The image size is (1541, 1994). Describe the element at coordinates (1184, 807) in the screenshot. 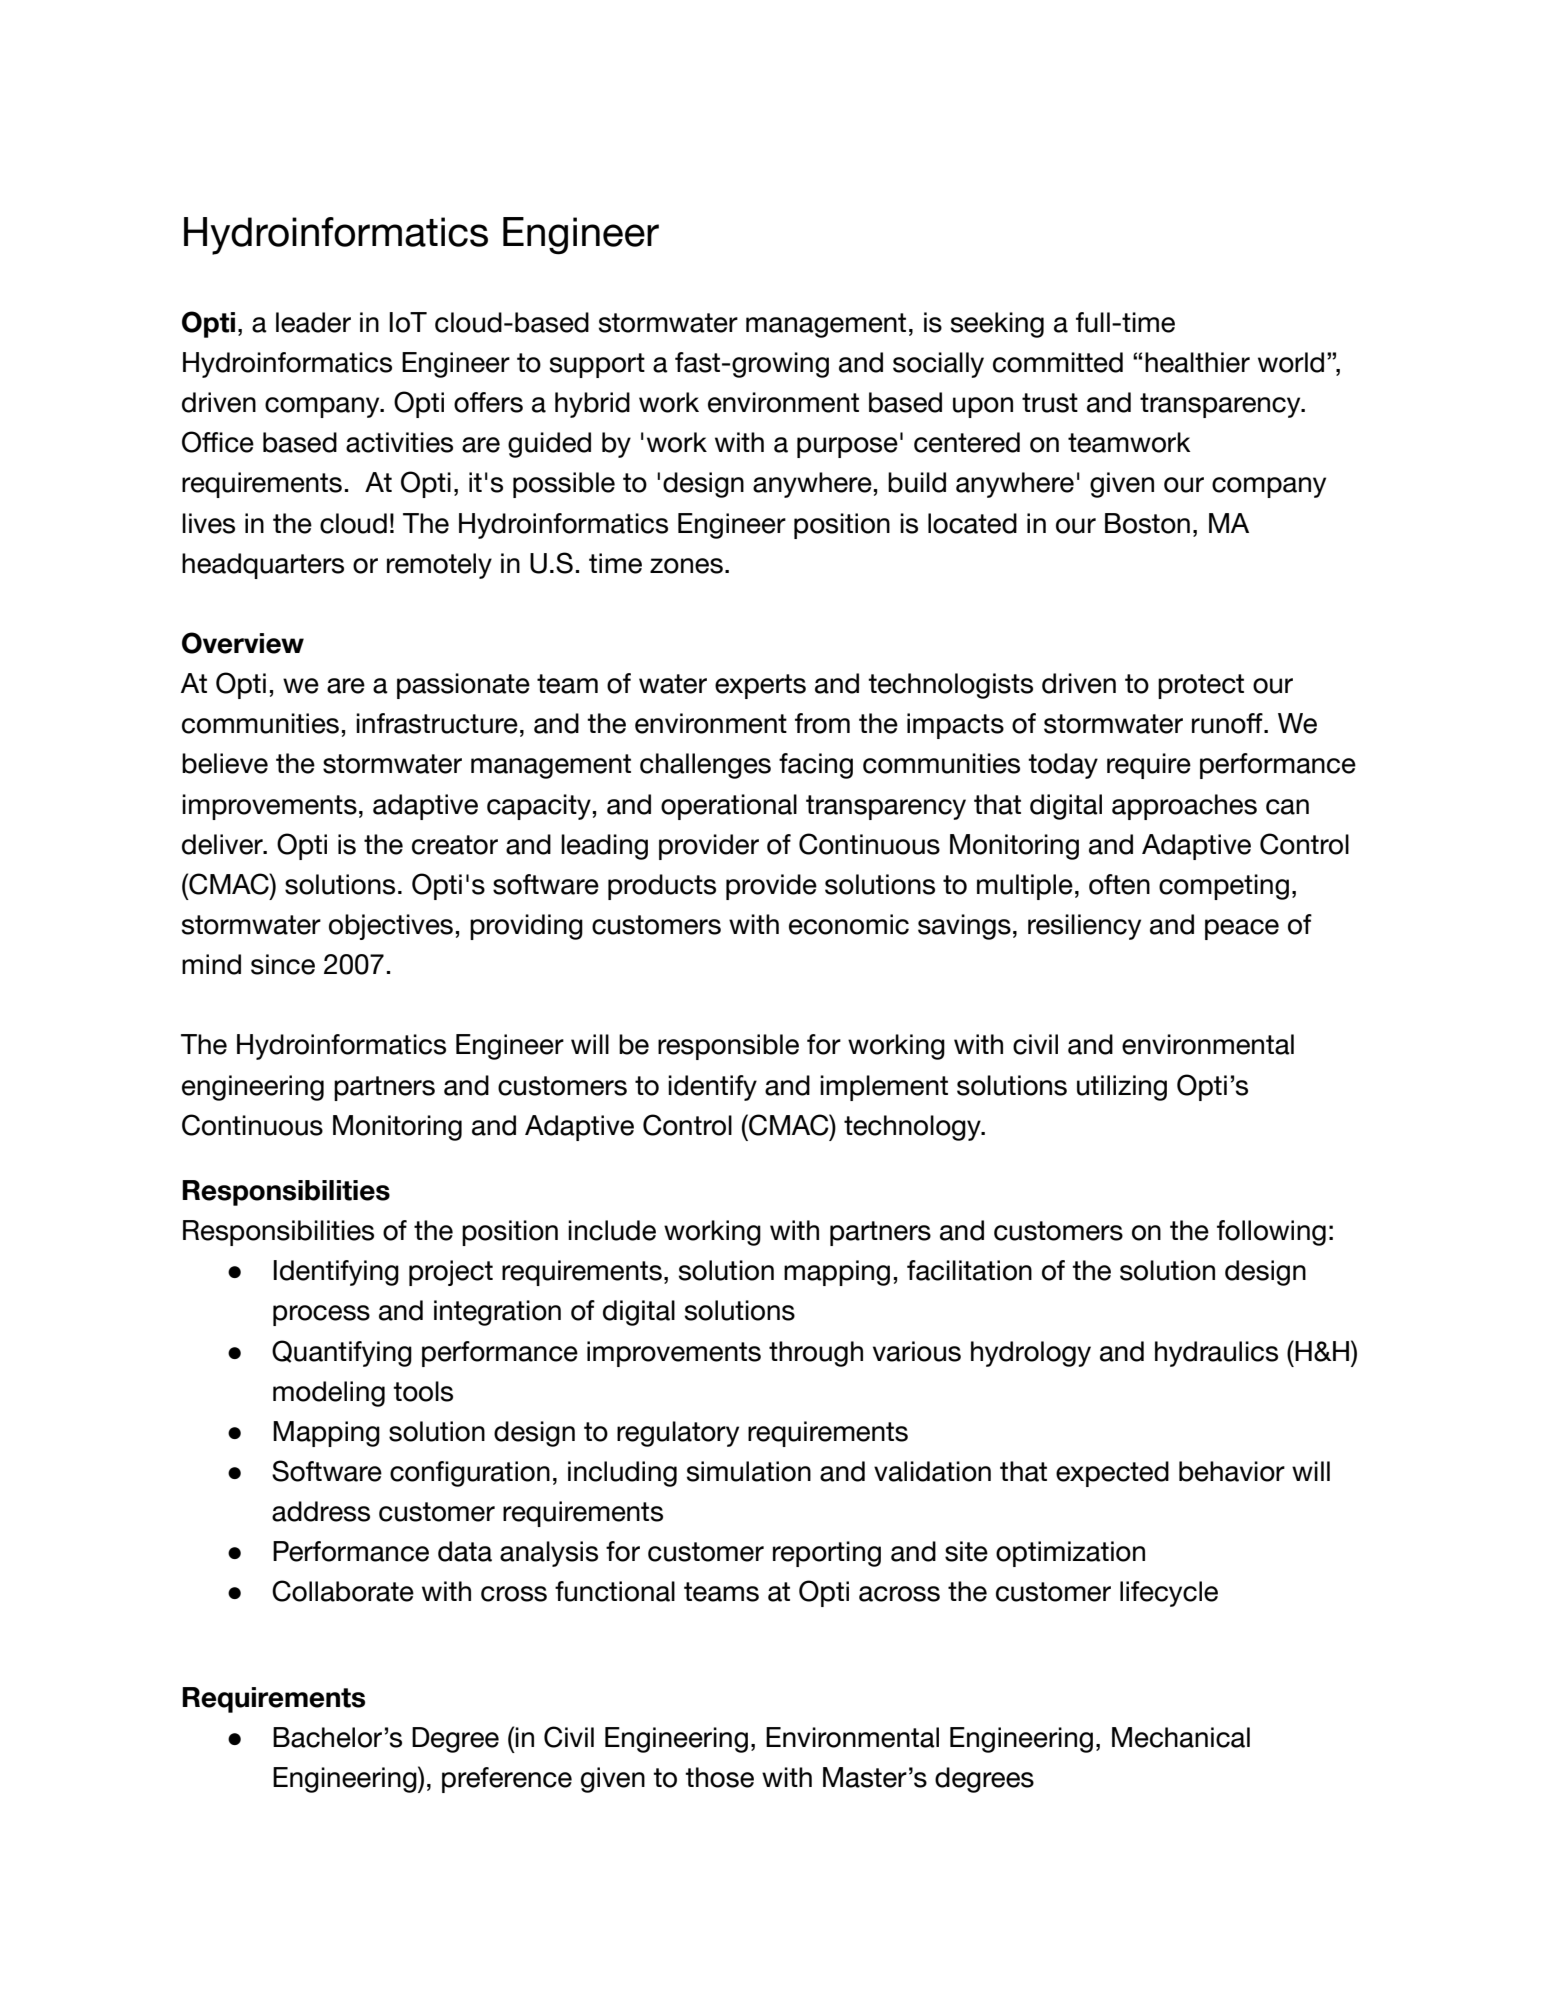

I see `approaches` at that location.
